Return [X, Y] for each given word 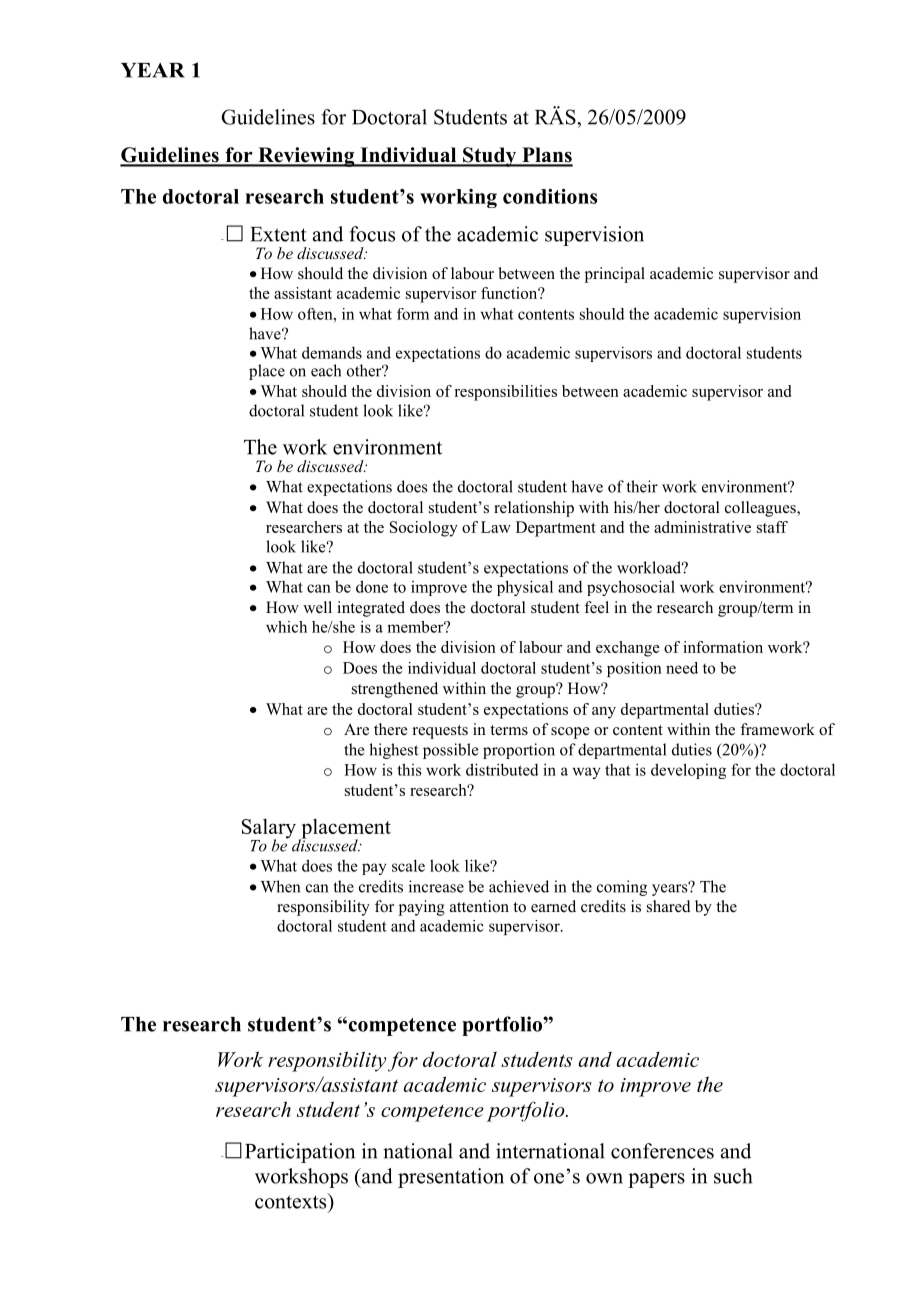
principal [615, 275]
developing [688, 771]
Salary [269, 829]
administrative [702, 527]
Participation [300, 1153]
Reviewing [306, 157]
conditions [550, 196]
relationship [534, 509]
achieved [519, 886]
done [372, 586]
